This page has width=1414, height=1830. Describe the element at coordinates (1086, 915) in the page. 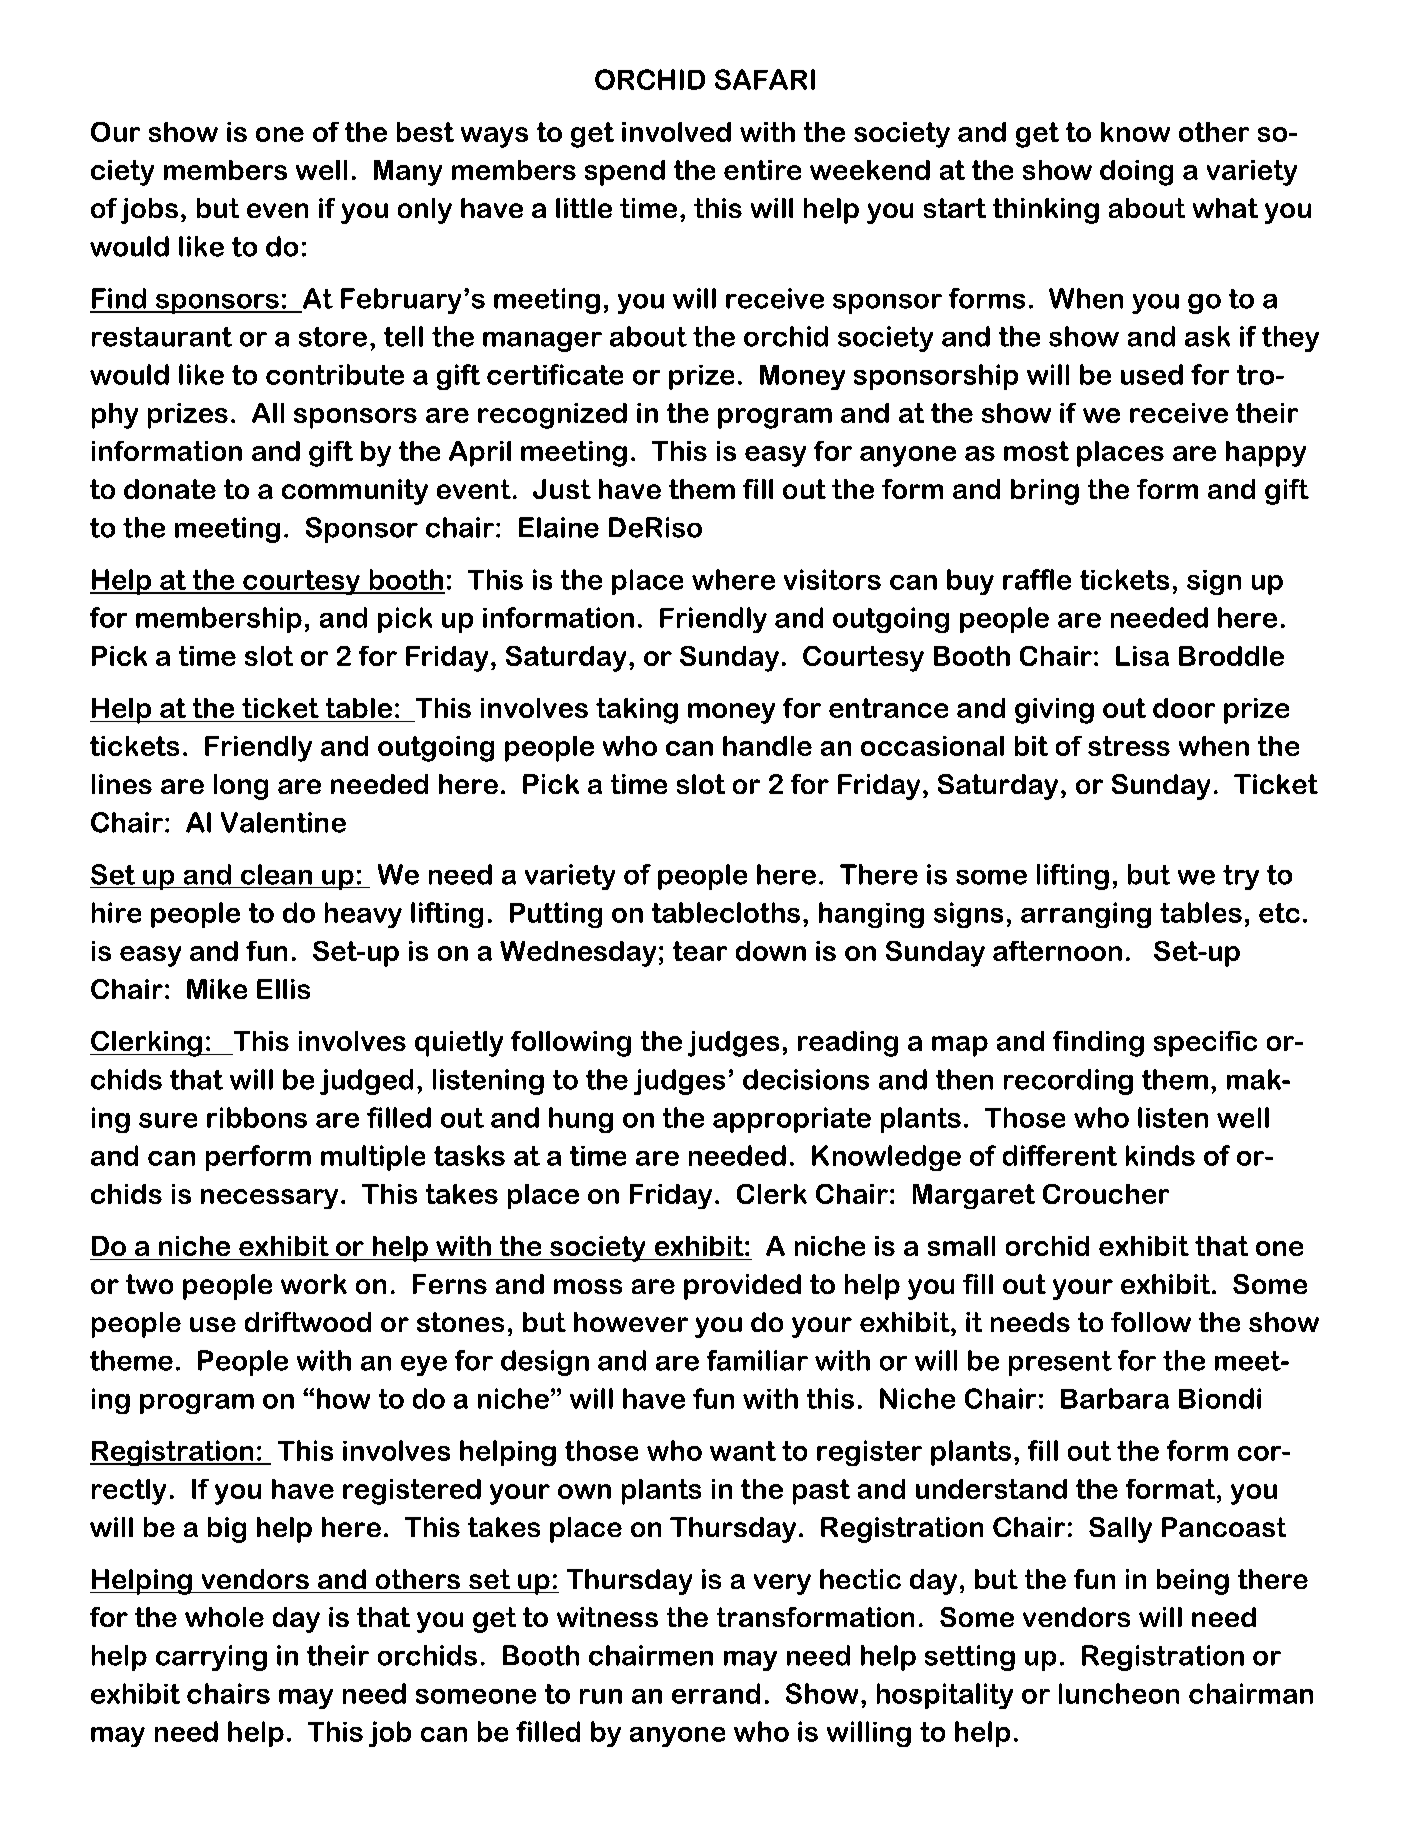

I see `arranging` at that location.
